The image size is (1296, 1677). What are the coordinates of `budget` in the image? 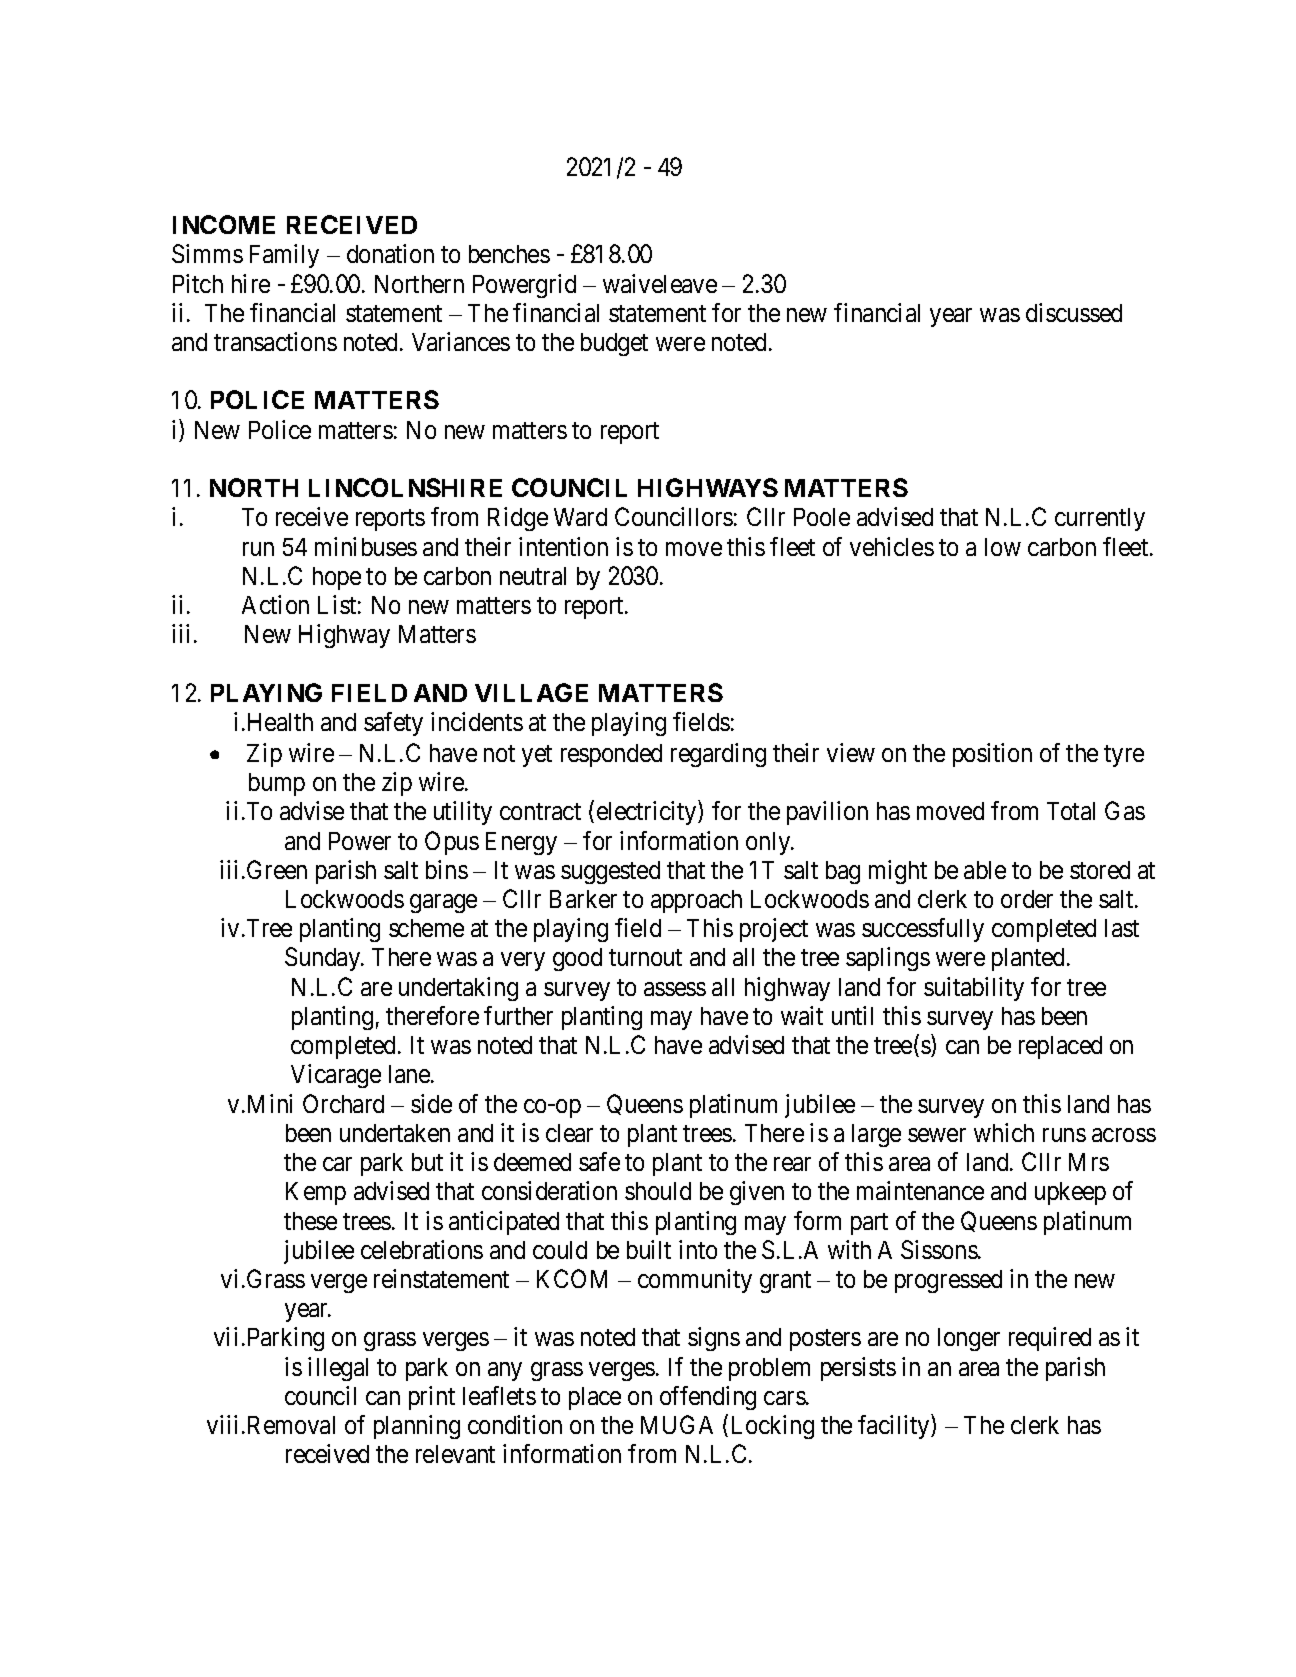 It's located at (614, 344).
